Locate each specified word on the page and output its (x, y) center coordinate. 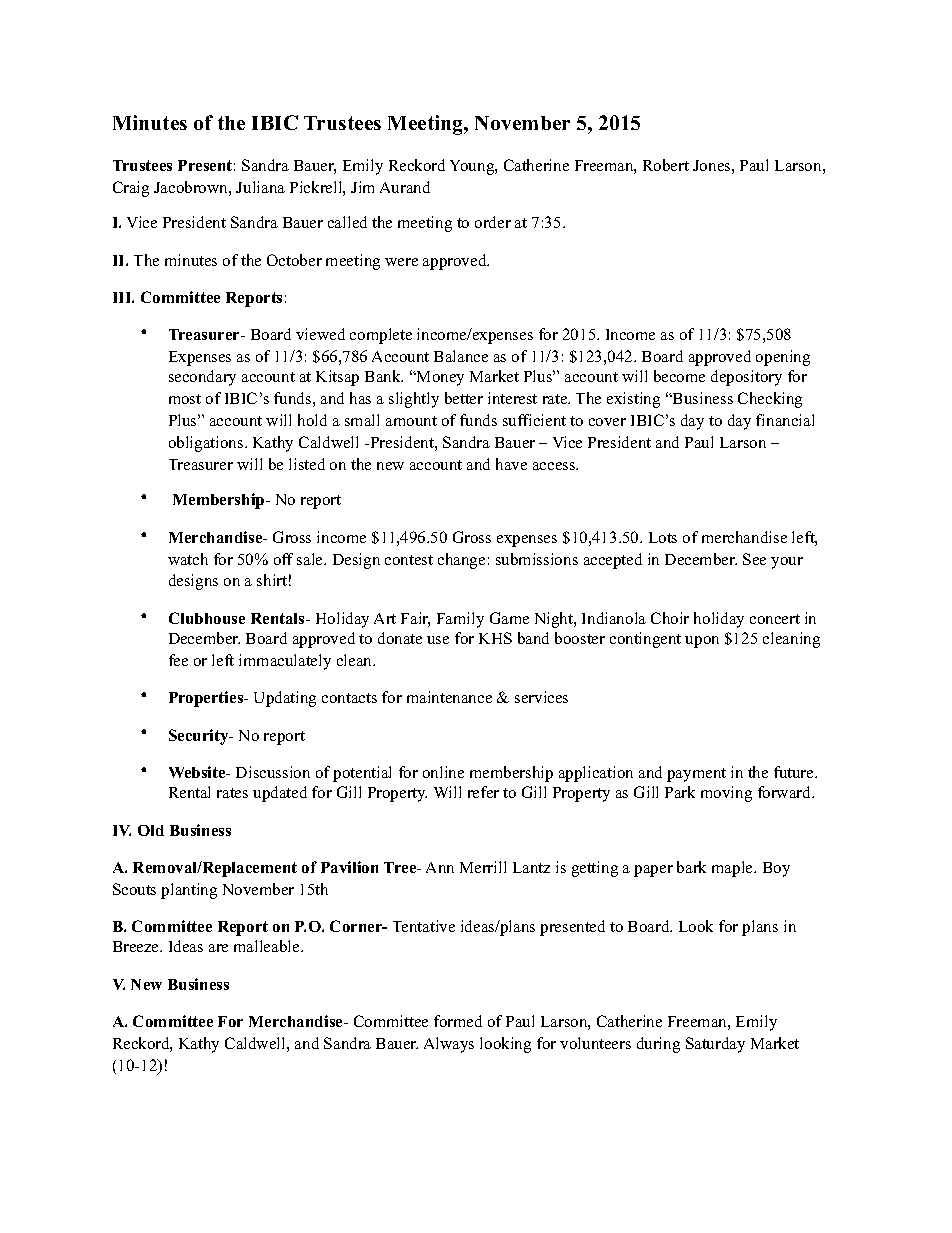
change (461, 561)
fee (178, 660)
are (218, 948)
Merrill (483, 867)
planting (189, 891)
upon (702, 642)
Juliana (260, 187)
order (493, 222)
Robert (666, 165)
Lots (663, 537)
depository (746, 378)
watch (188, 559)
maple (733, 869)
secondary (202, 378)
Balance (461, 356)
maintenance (449, 697)
